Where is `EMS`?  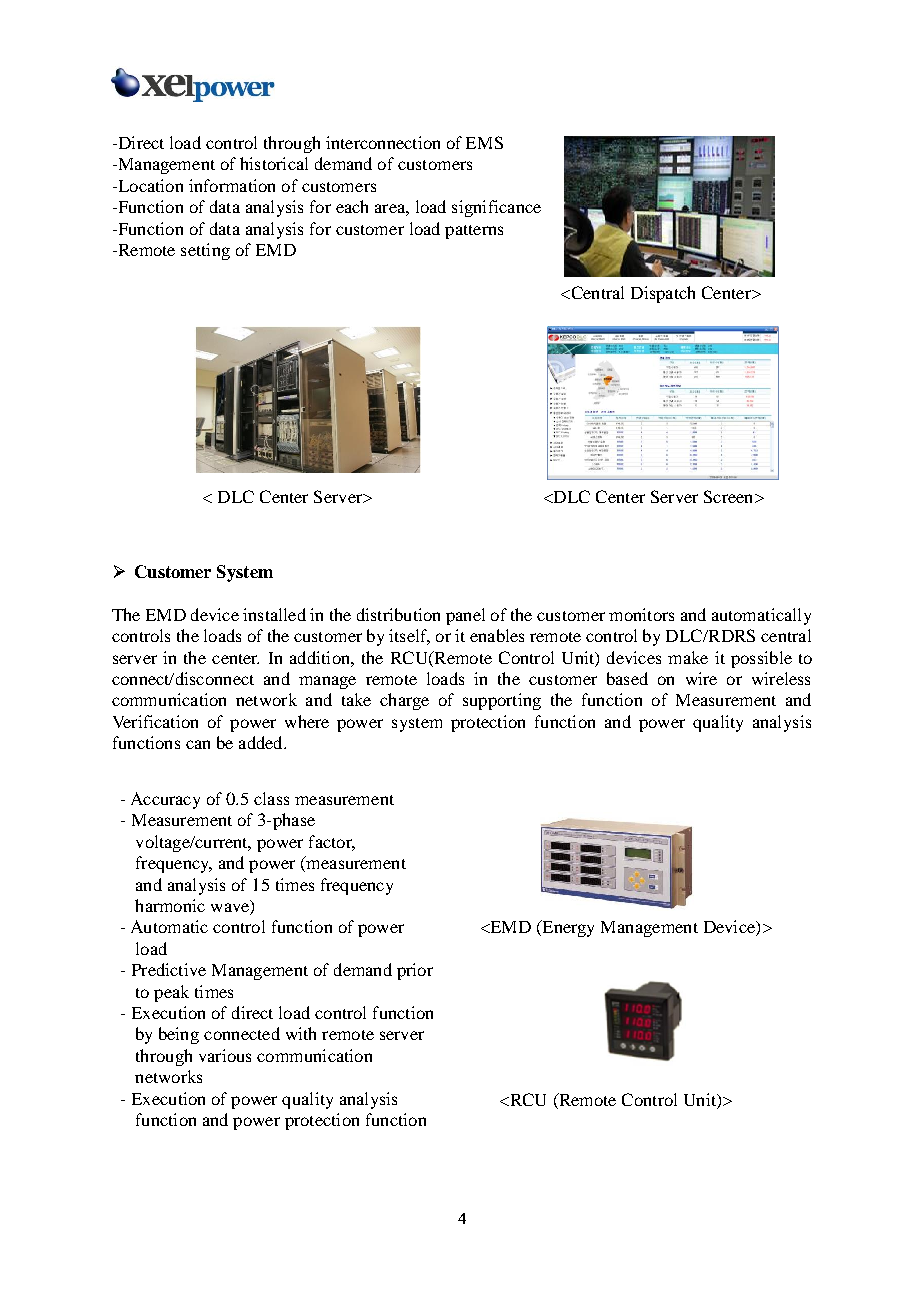 EMS is located at coordinates (484, 142).
